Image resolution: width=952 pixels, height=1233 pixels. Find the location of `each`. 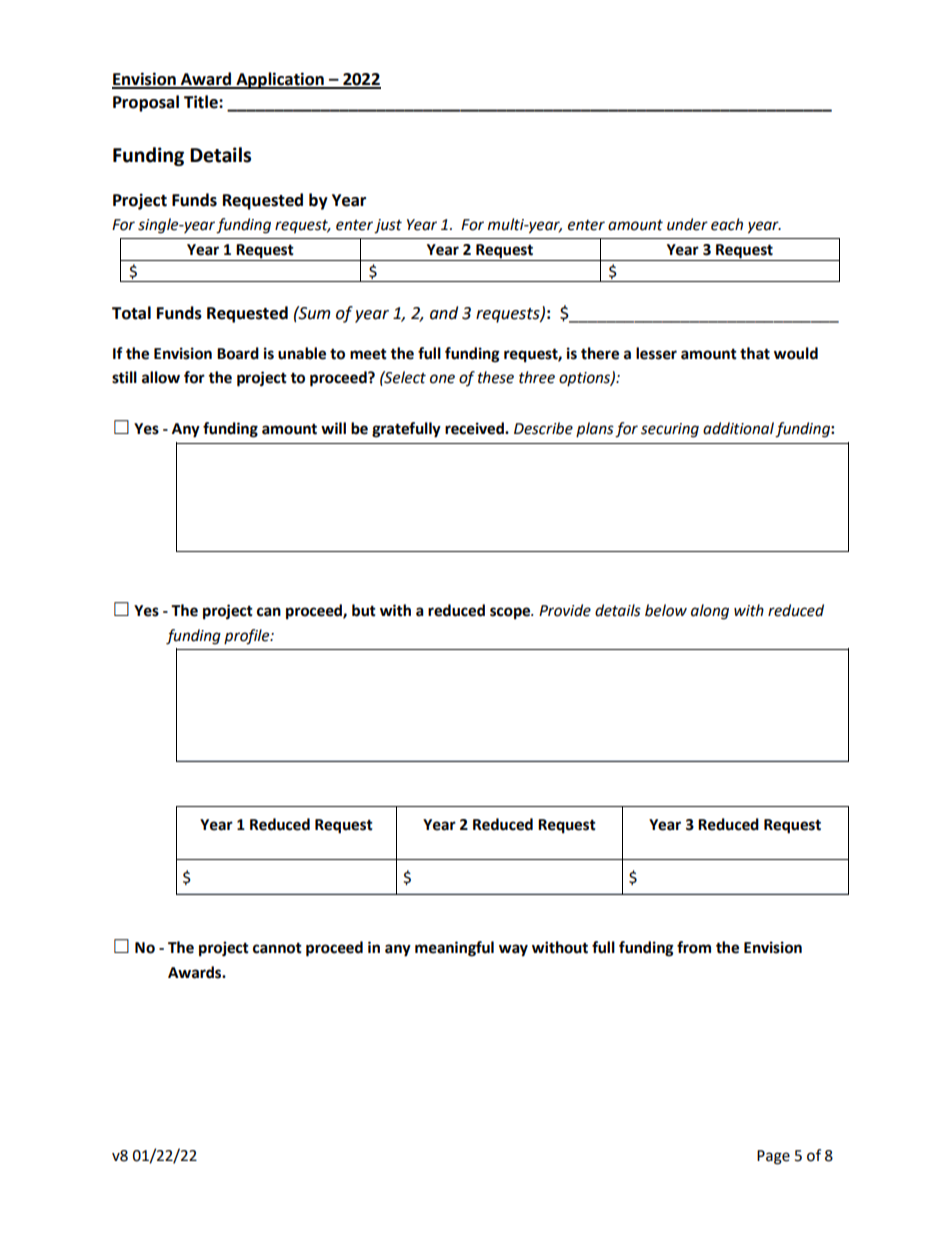

each is located at coordinates (727, 224).
